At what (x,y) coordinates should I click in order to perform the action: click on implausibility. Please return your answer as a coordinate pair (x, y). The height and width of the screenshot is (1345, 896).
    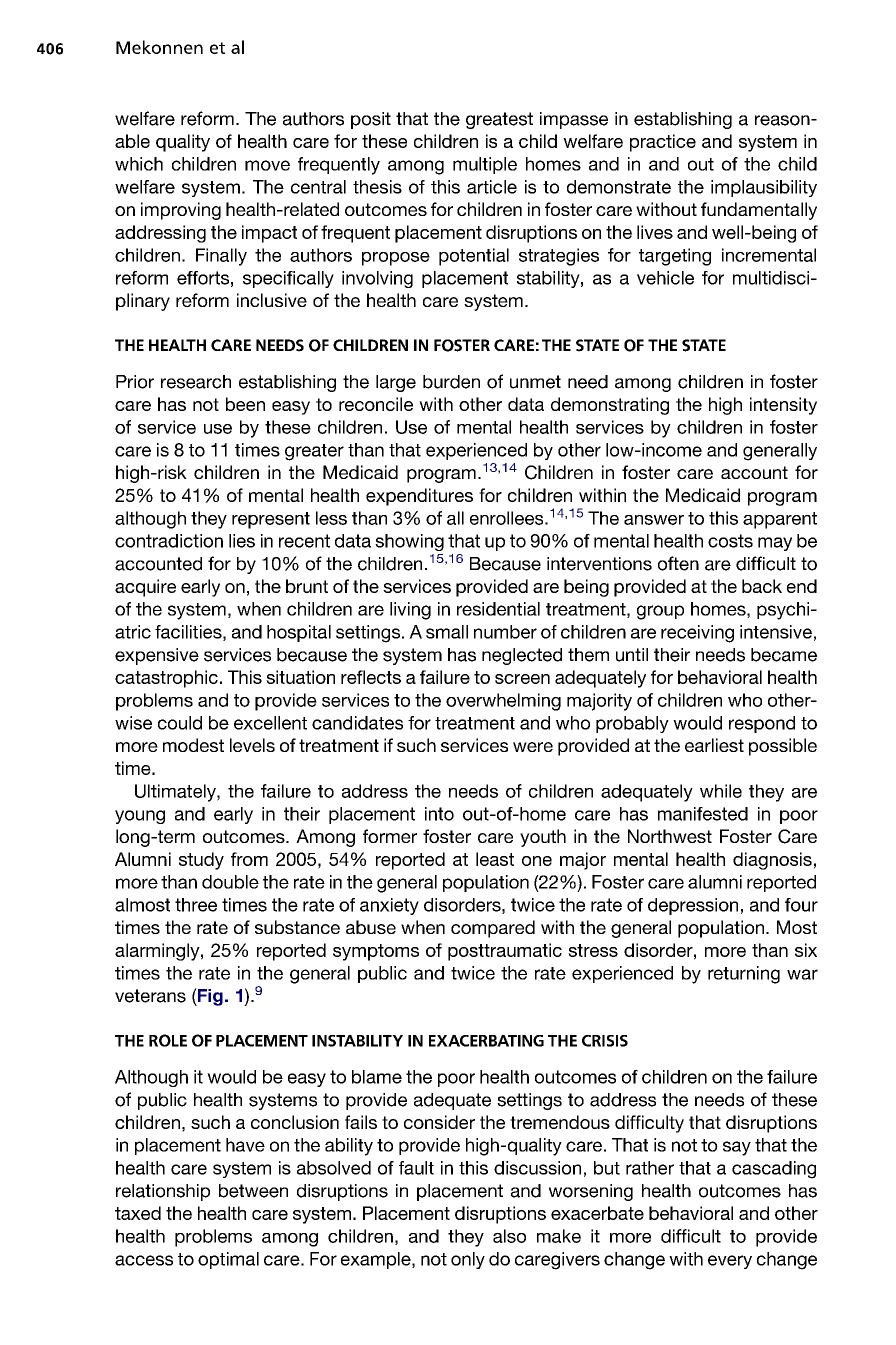
    Looking at the image, I should click on (764, 188).
